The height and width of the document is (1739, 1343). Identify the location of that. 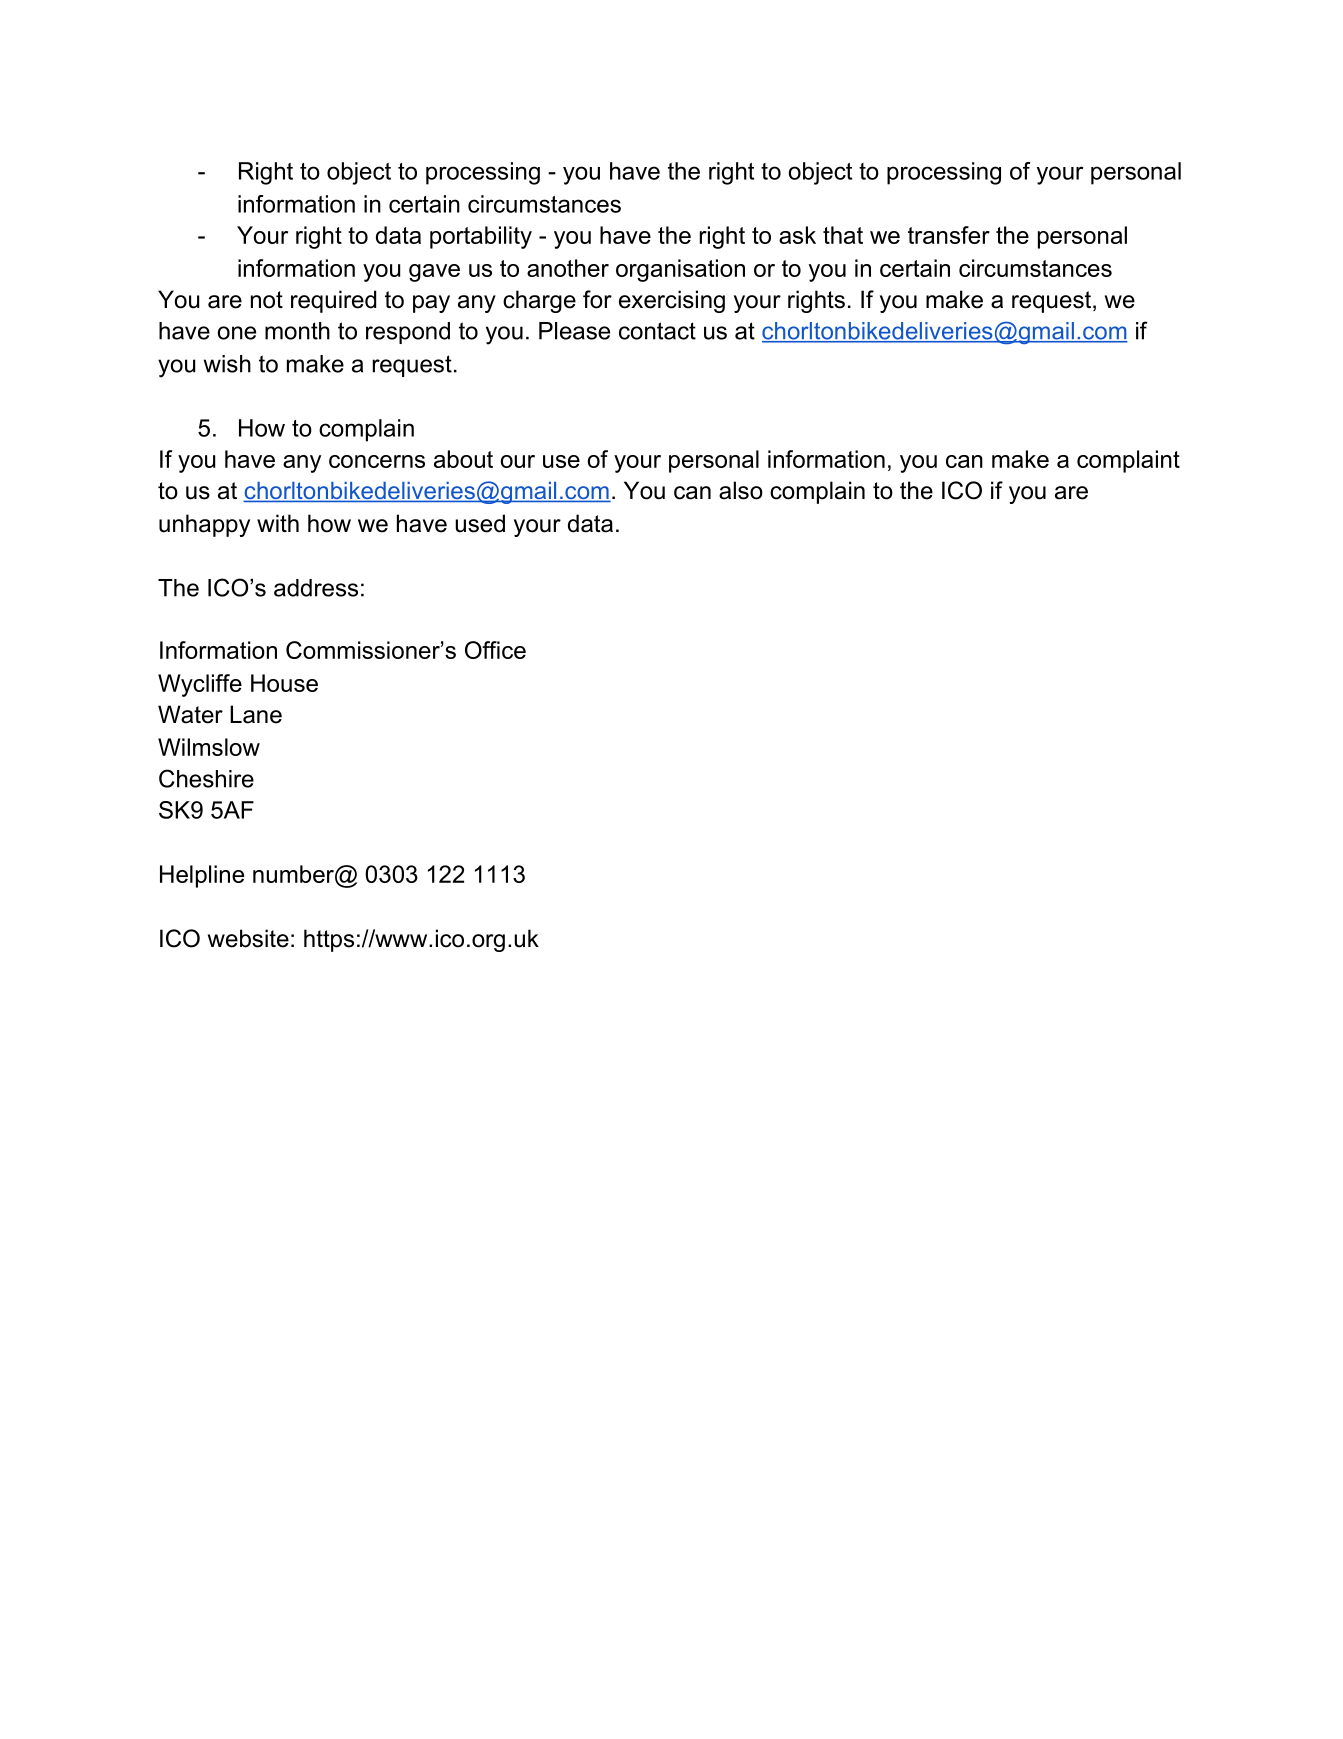
(843, 235).
